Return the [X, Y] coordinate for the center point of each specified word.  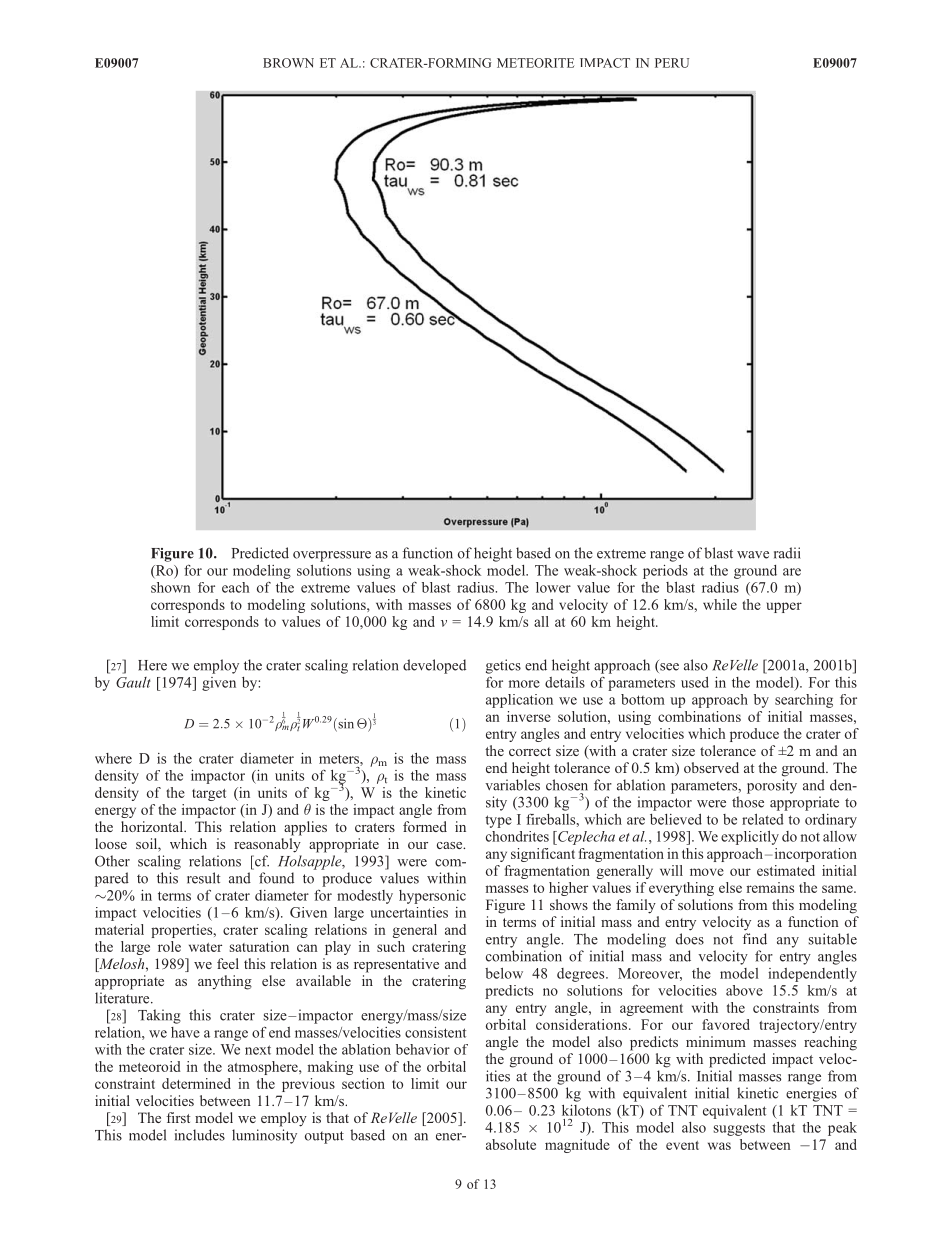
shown [171, 587]
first [178, 1117]
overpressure [332, 556]
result [203, 878]
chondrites [517, 836]
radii [787, 553]
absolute [511, 1144]
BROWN [288, 63]
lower [553, 587]
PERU [672, 63]
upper [784, 607]
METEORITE [536, 63]
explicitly [750, 838]
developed [434, 666]
